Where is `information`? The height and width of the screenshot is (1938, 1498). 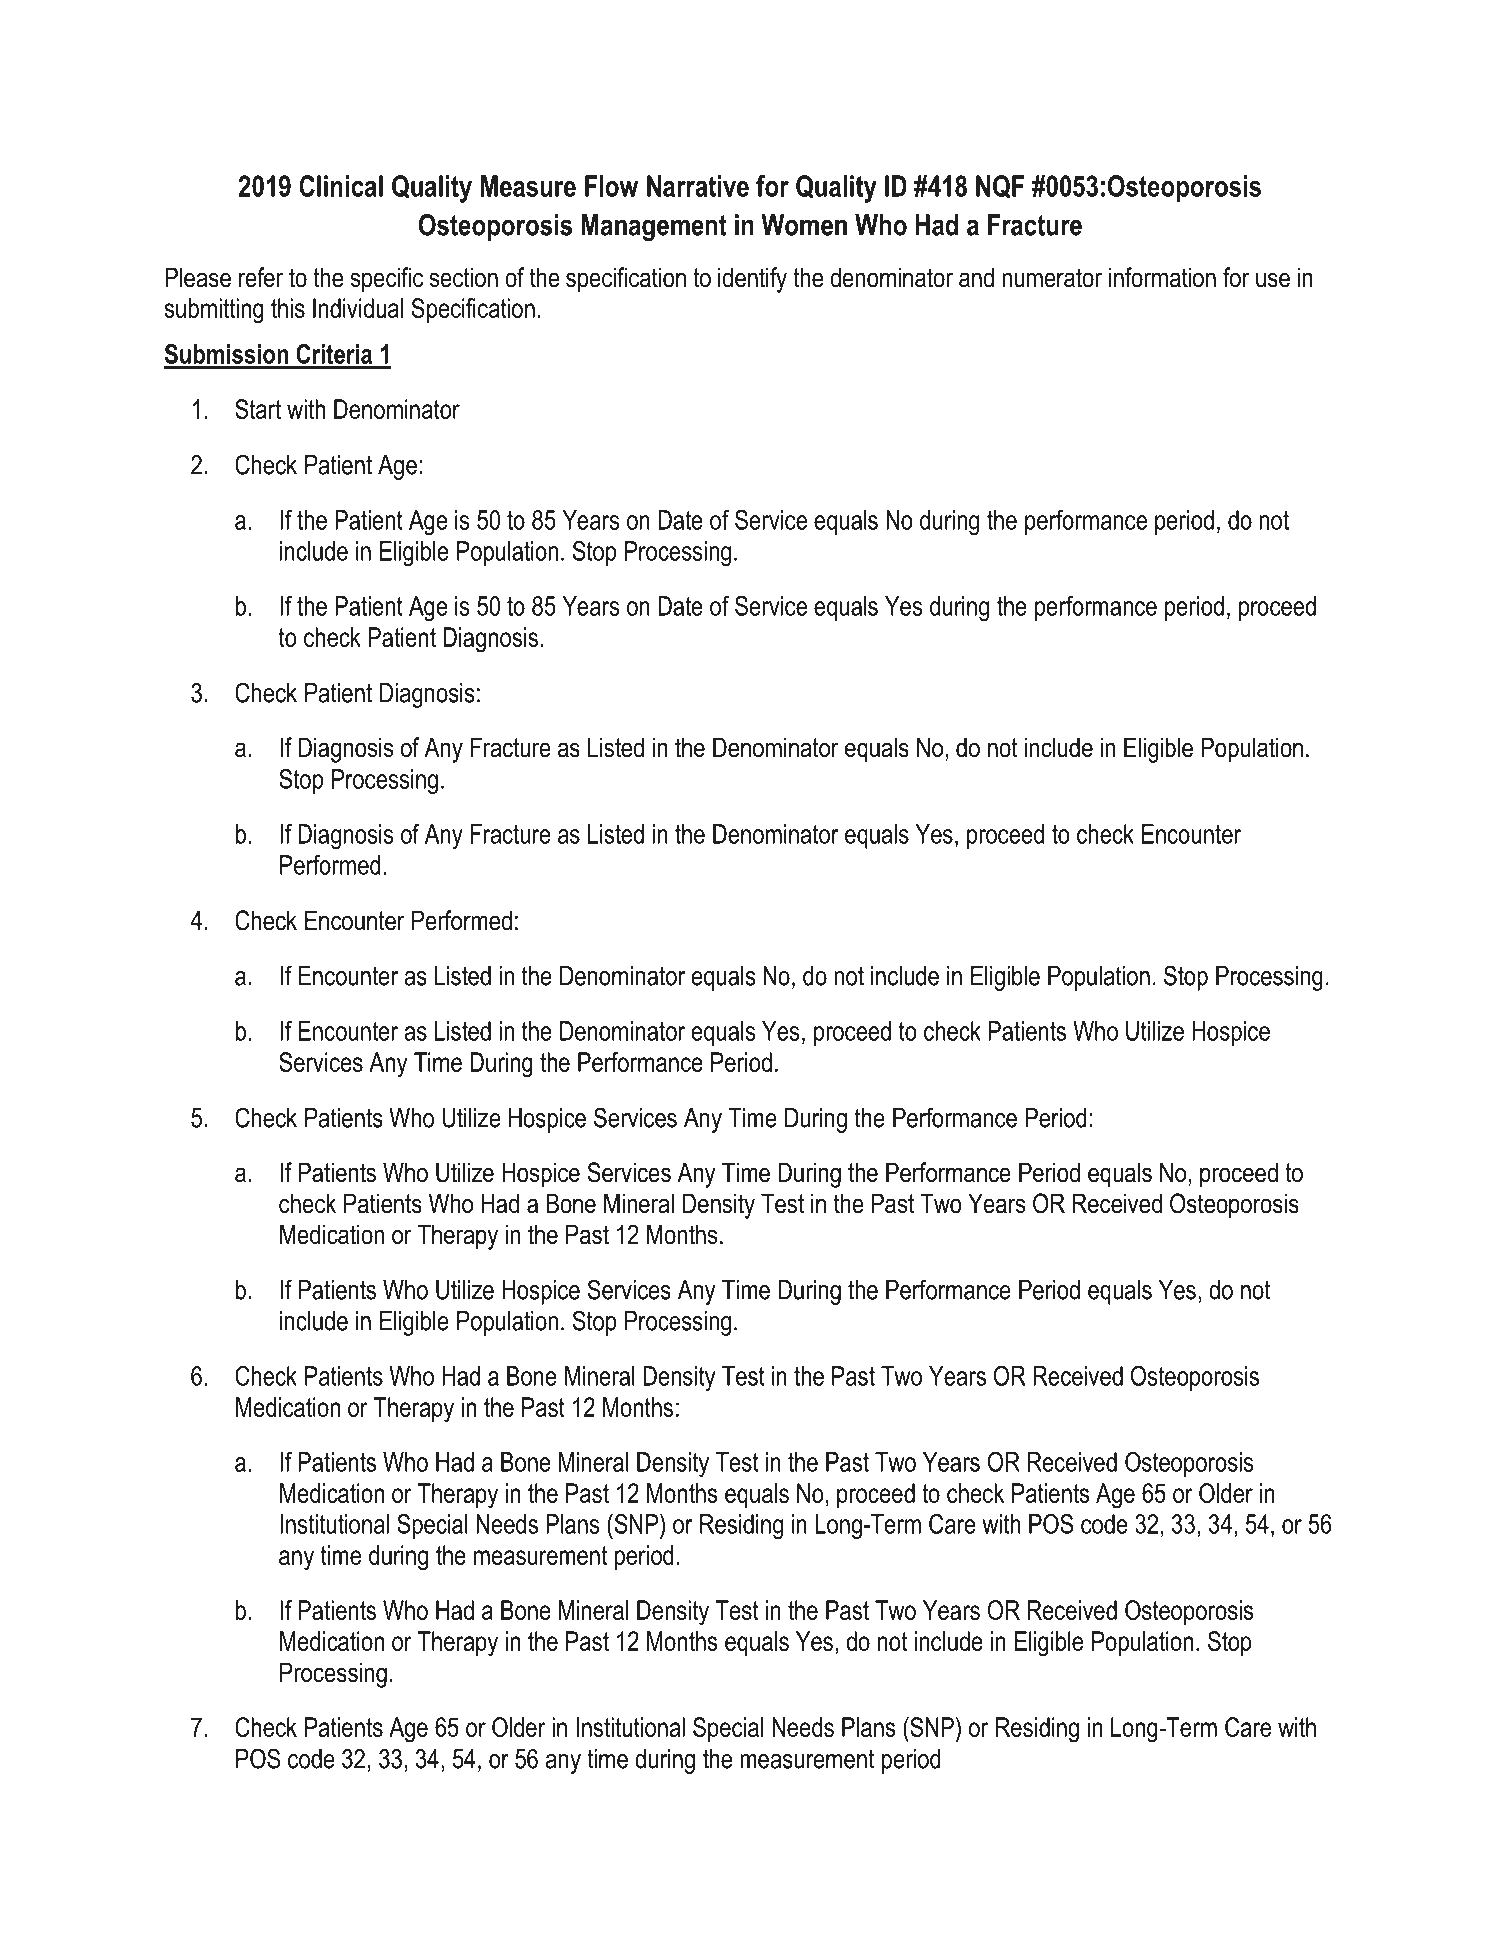
information is located at coordinates (1162, 277).
